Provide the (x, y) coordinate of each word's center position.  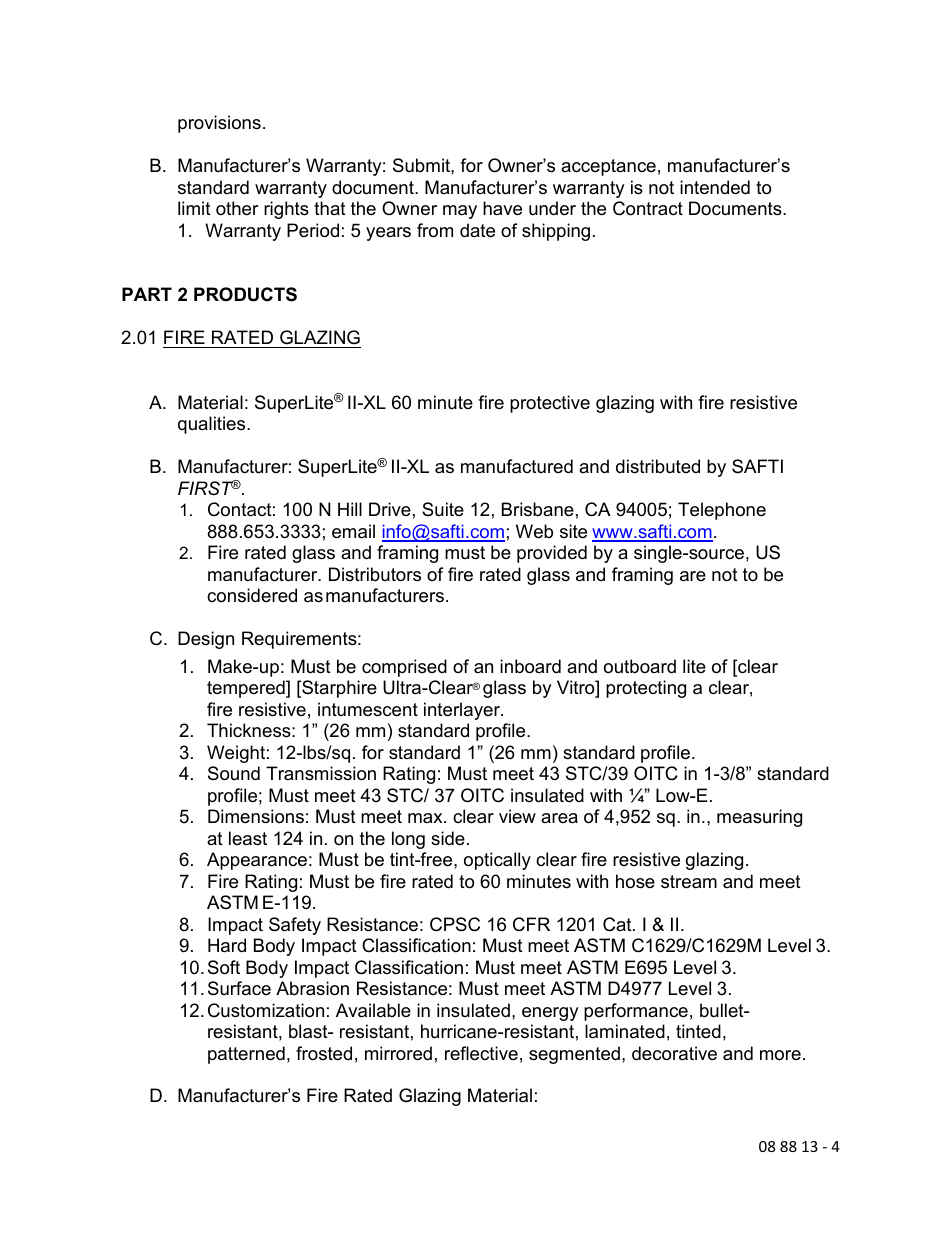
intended (715, 187)
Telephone (722, 511)
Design (206, 640)
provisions (219, 124)
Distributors (375, 574)
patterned (246, 1055)
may (460, 212)
